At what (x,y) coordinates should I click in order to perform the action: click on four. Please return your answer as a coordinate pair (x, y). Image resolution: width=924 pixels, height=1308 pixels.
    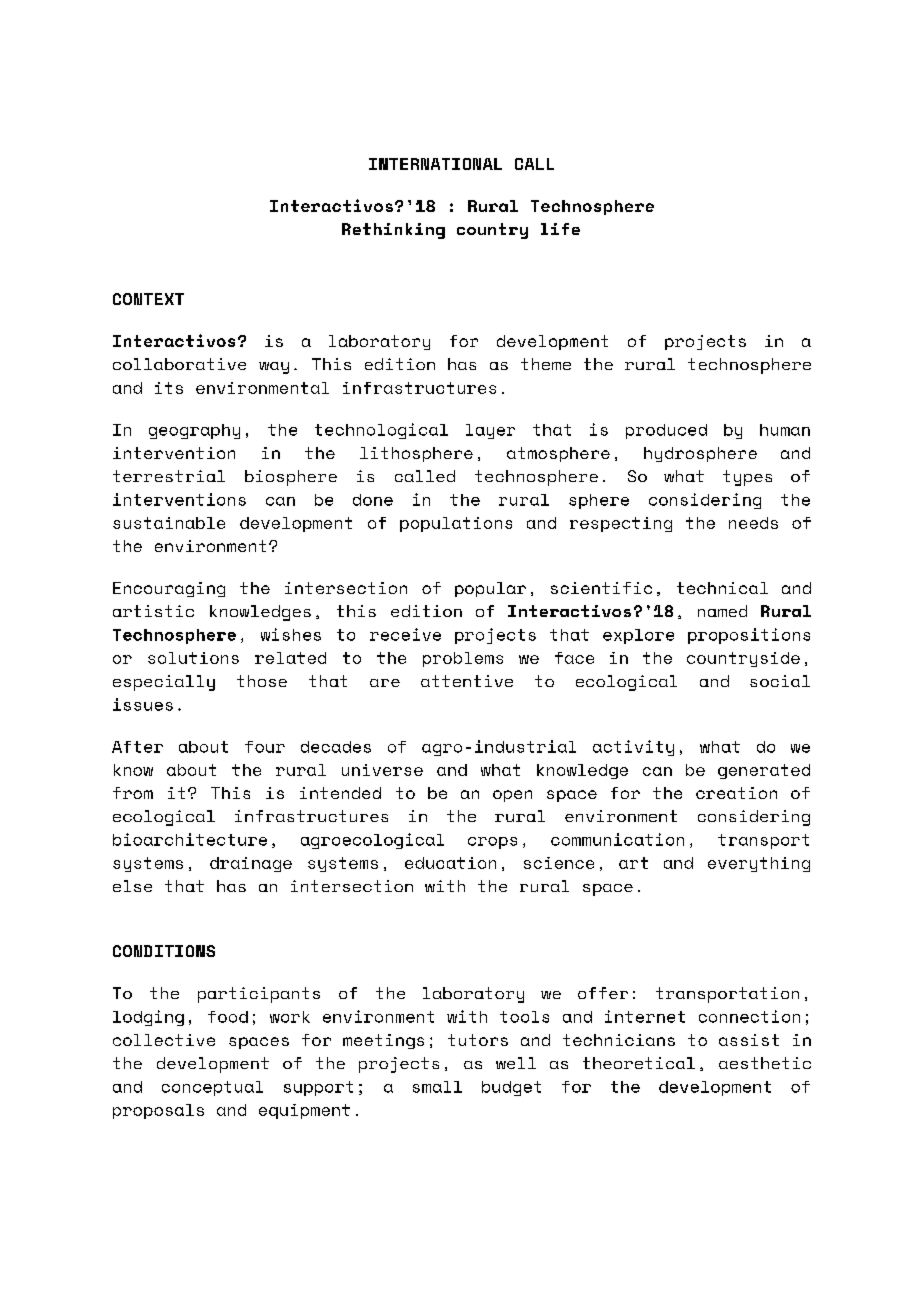
    Looking at the image, I should click on (265, 747).
